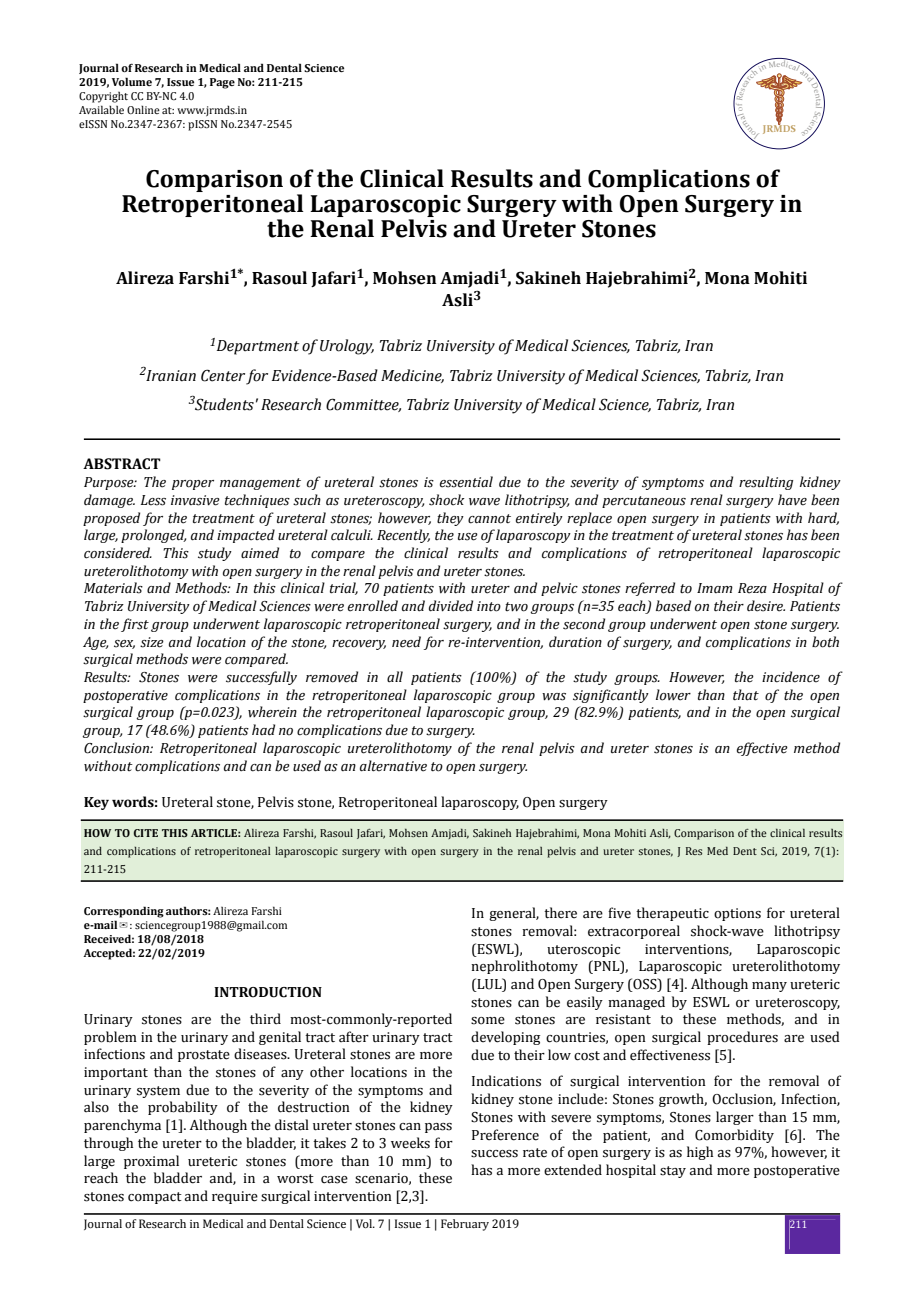  Describe the element at coordinates (465, 1225) in the document. I see `February` at that location.
